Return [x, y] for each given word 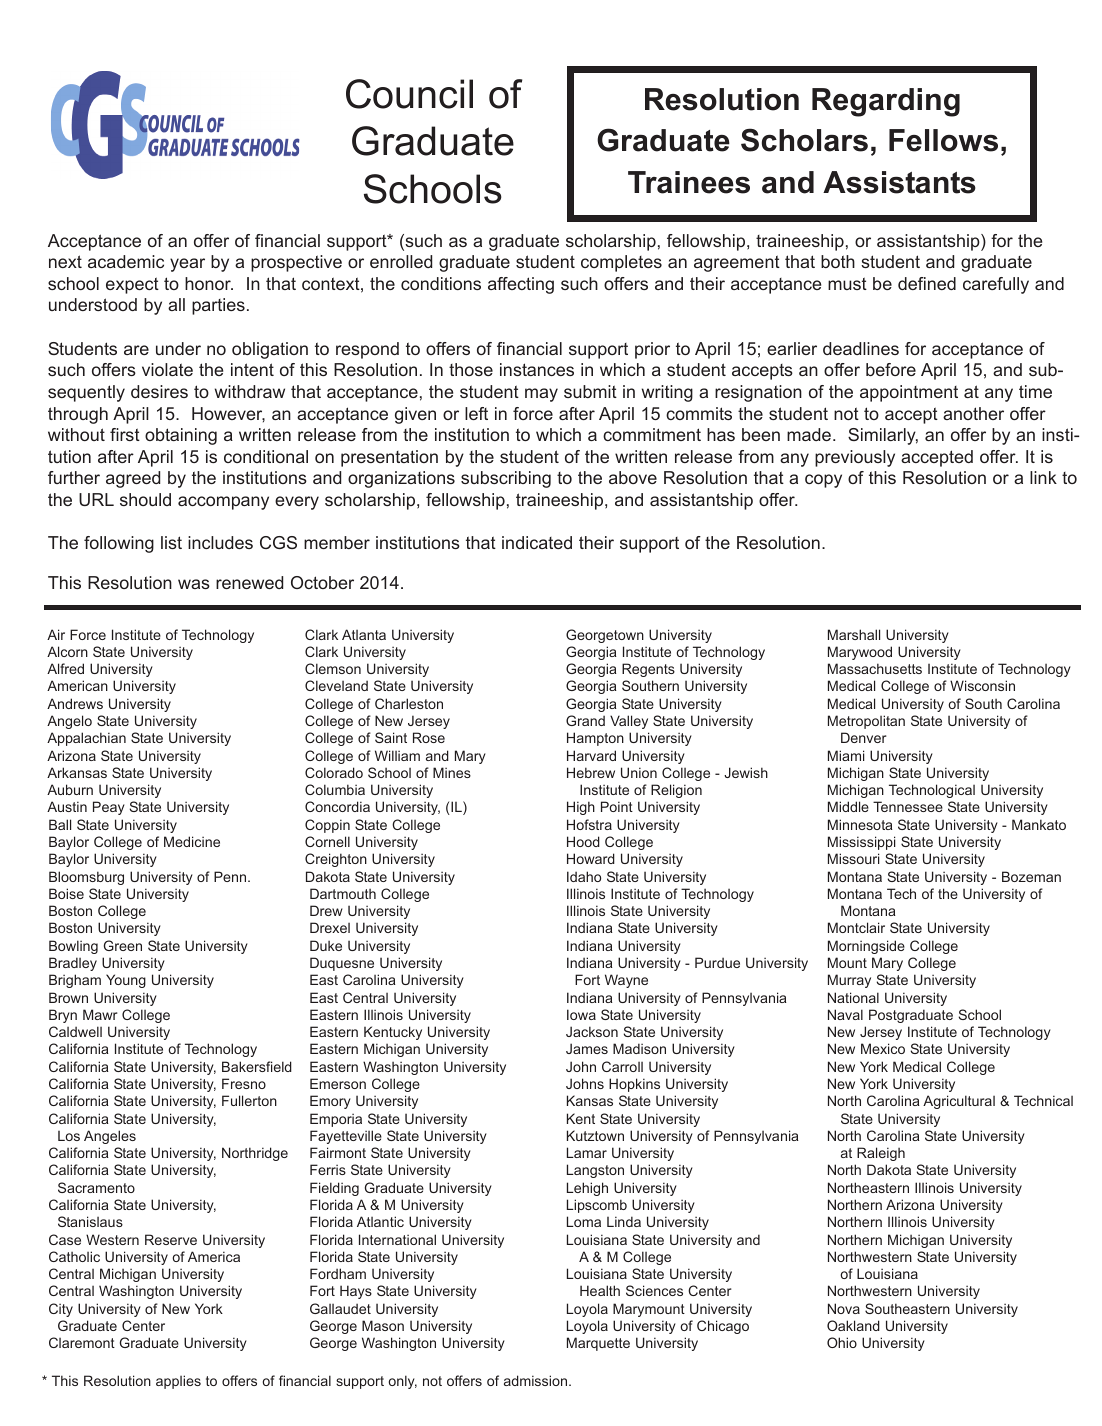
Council [409, 94]
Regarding [886, 102]
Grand [585, 720]
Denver [864, 737]
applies [178, 1382]
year [187, 265]
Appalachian [86, 739]
